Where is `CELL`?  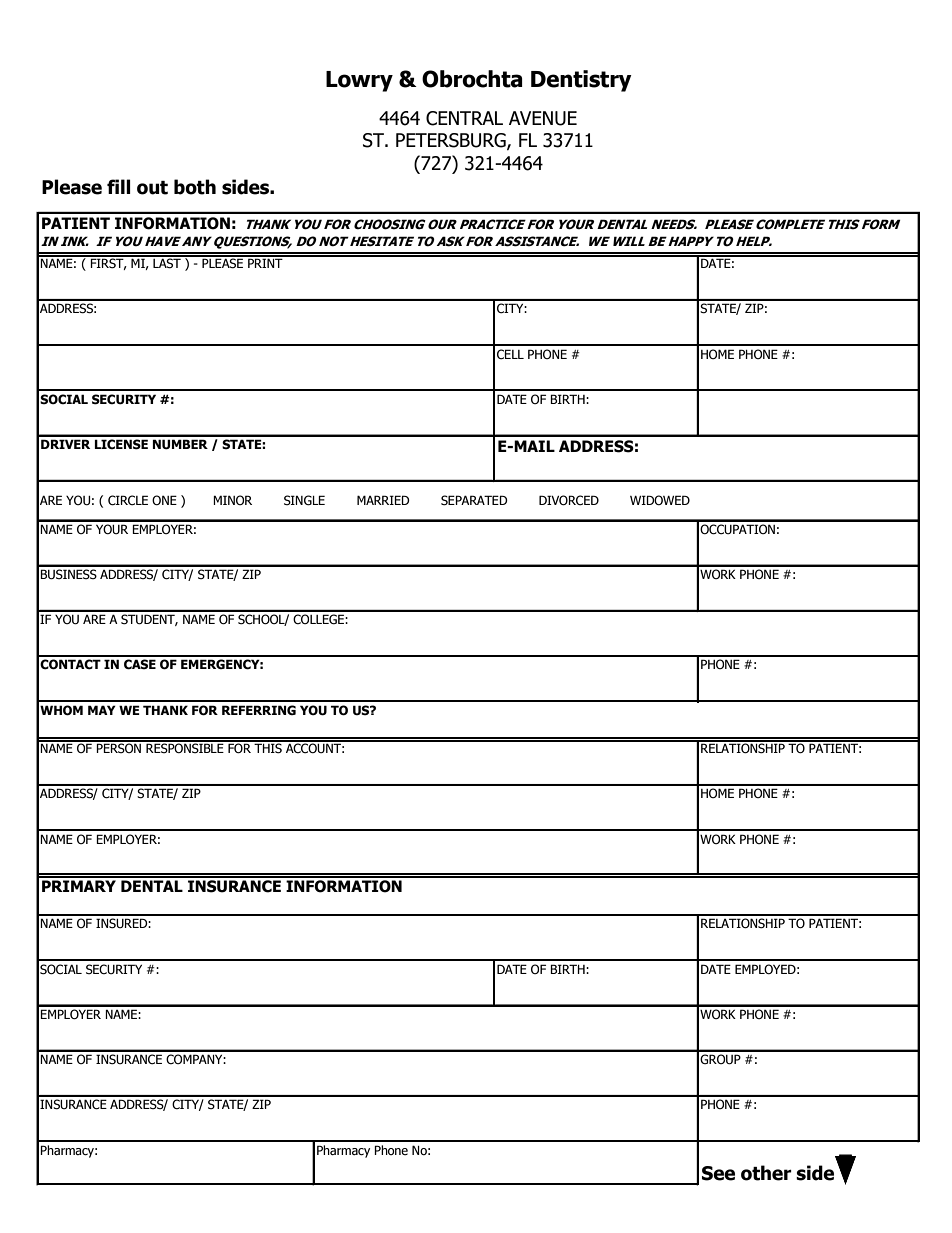 CELL is located at coordinates (510, 354).
